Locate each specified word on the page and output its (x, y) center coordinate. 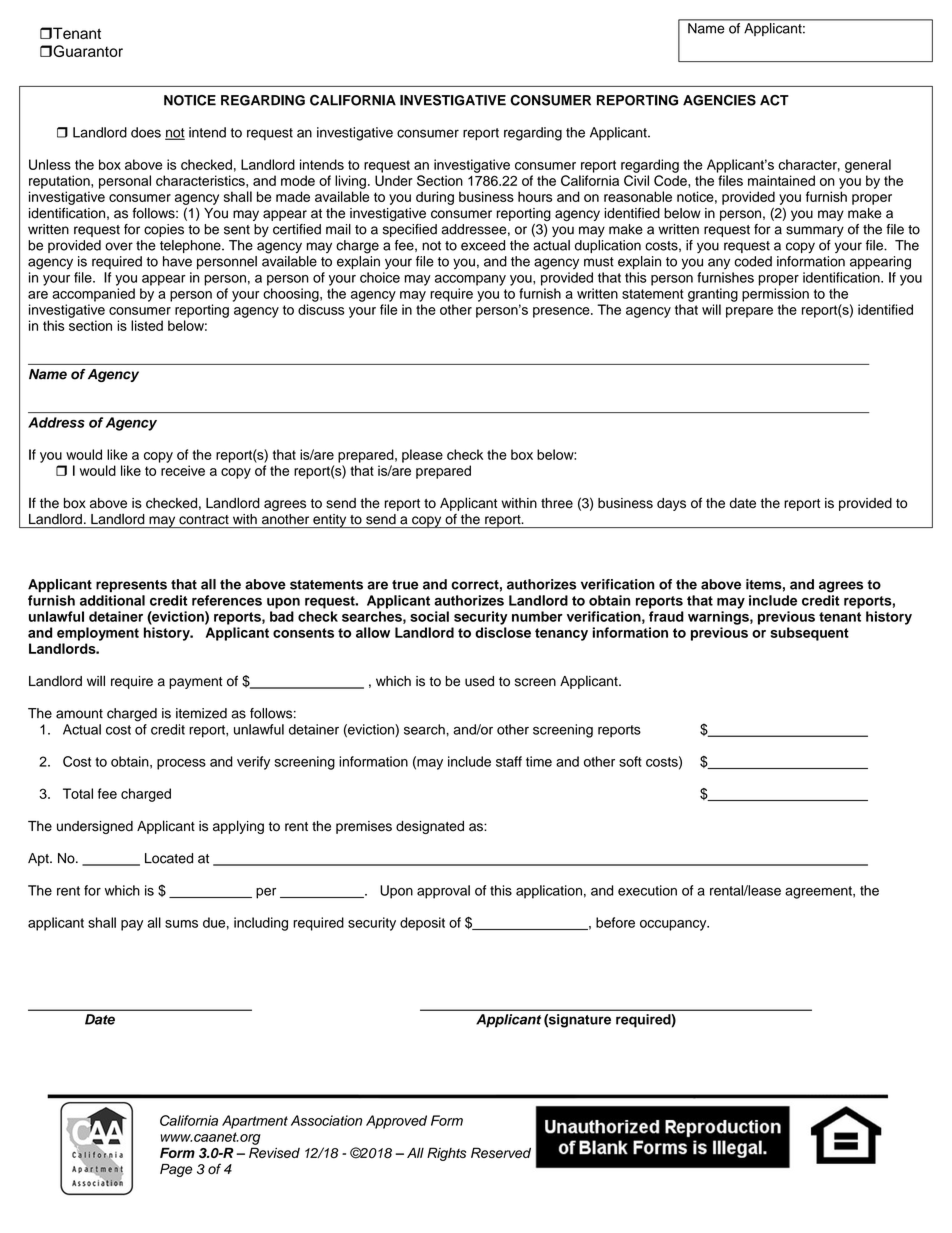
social (429, 616)
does (146, 132)
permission (775, 295)
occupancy (674, 925)
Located (169, 858)
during (435, 198)
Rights (446, 1154)
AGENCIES (719, 100)
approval (443, 892)
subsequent (809, 634)
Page (176, 1170)
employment (98, 634)
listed (147, 325)
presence (562, 312)
